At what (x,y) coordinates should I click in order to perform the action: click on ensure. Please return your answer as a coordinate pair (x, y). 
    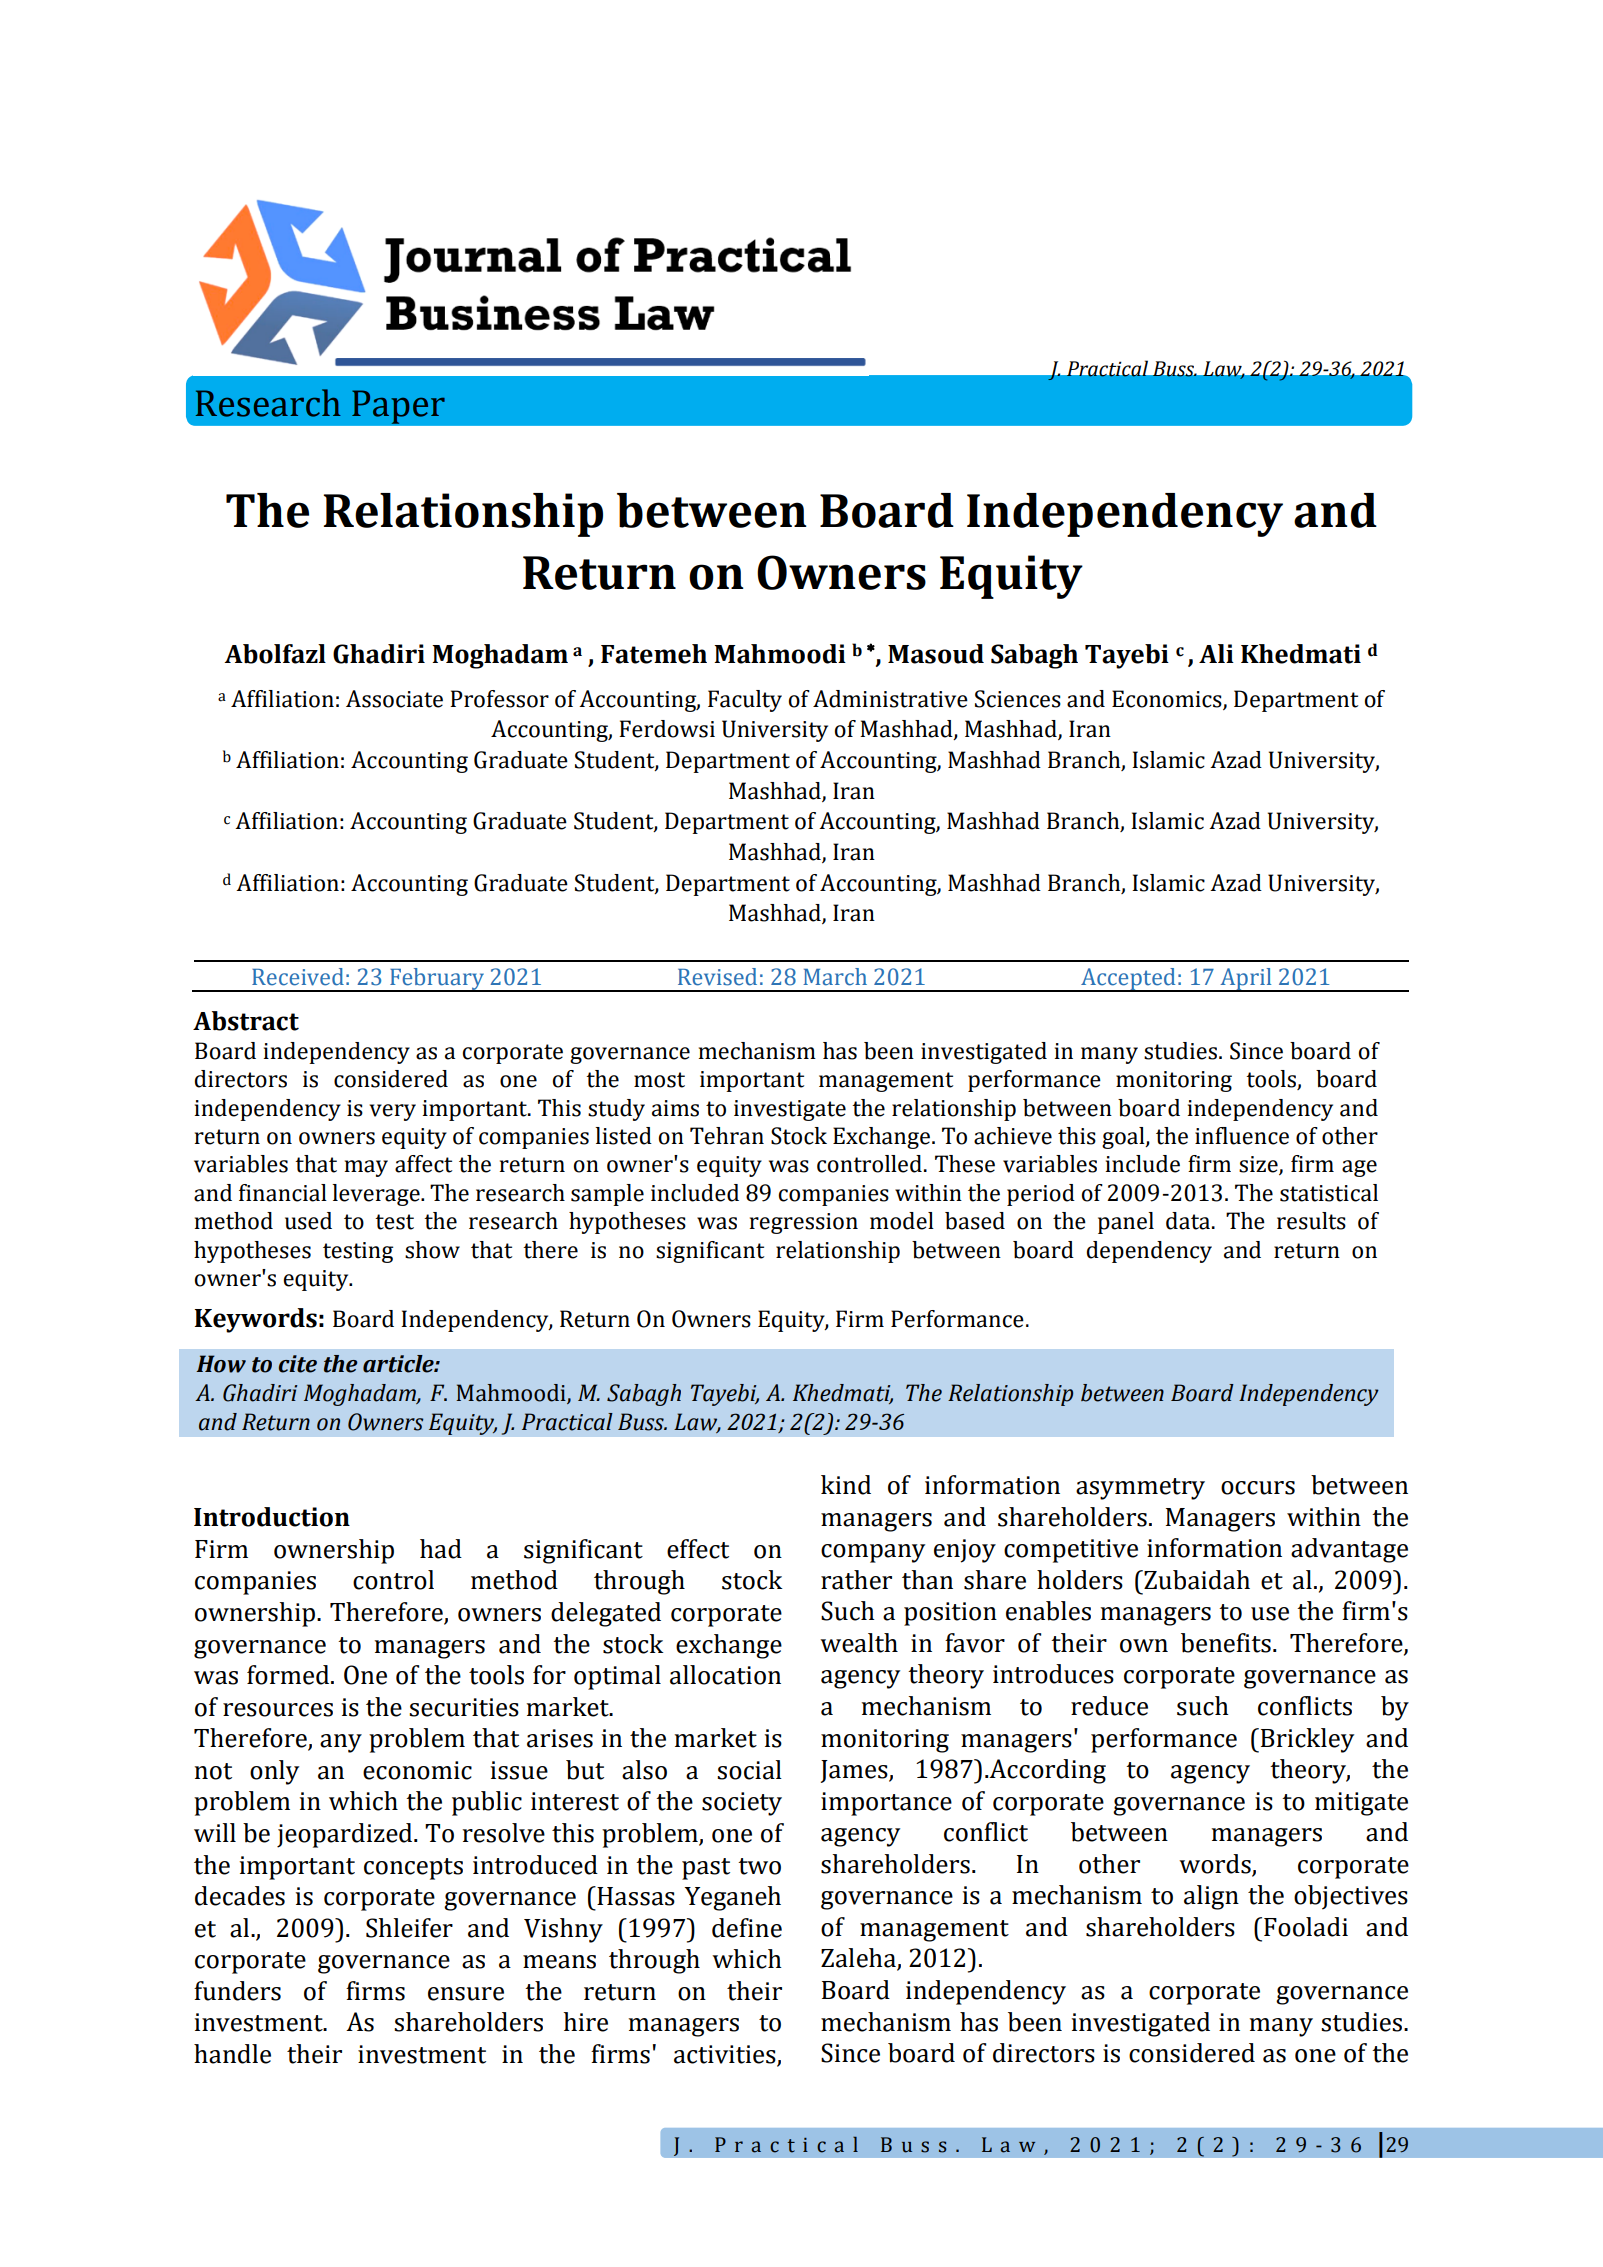
    Looking at the image, I should click on (466, 1994).
